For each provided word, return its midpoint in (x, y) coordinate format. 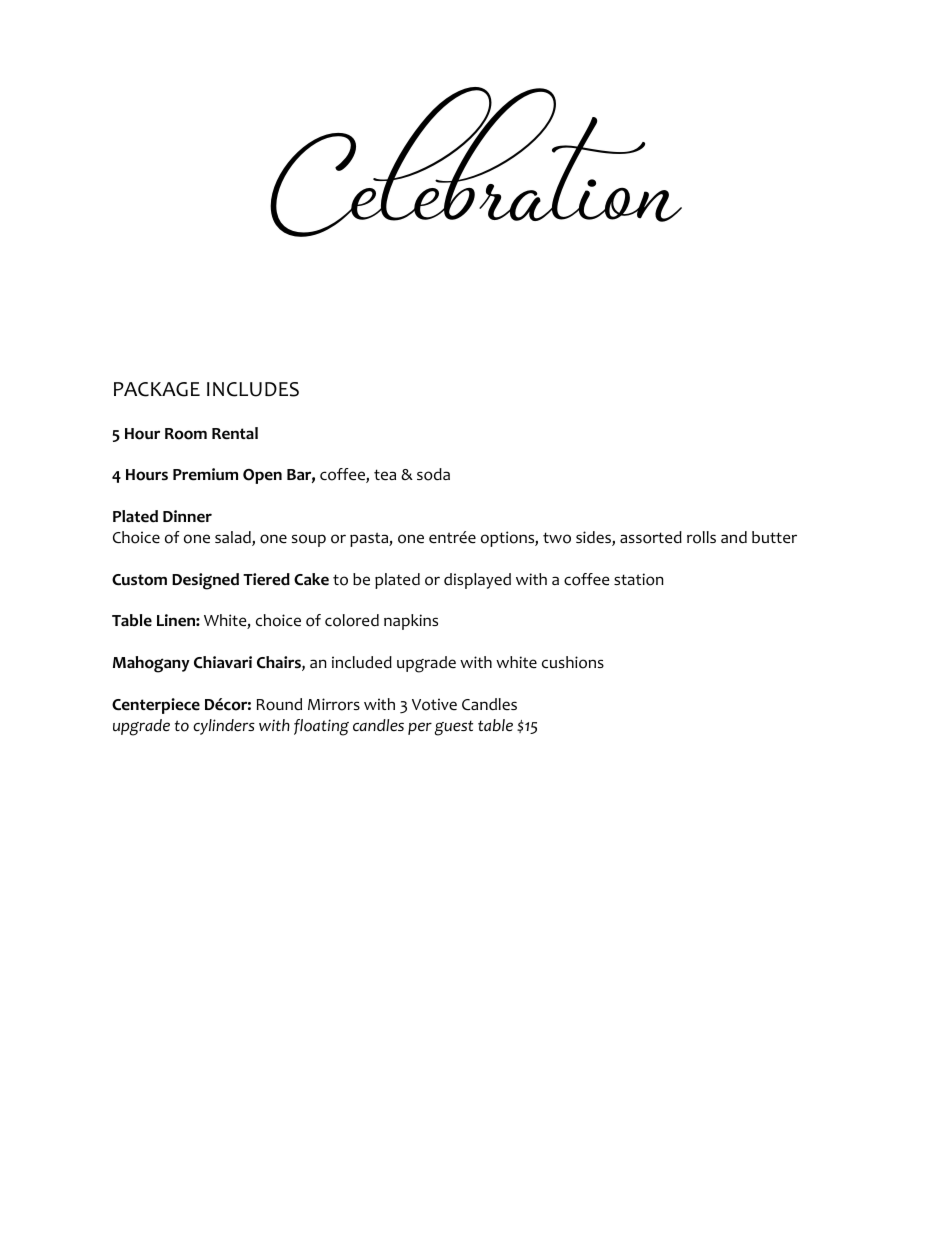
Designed (205, 581)
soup (309, 540)
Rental (235, 433)
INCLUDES (253, 389)
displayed (477, 581)
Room (186, 434)
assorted (651, 537)
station (639, 579)
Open (262, 476)
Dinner (187, 516)
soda (433, 474)
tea (385, 475)
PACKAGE (157, 389)
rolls (701, 537)
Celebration (476, 162)
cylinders (224, 727)
